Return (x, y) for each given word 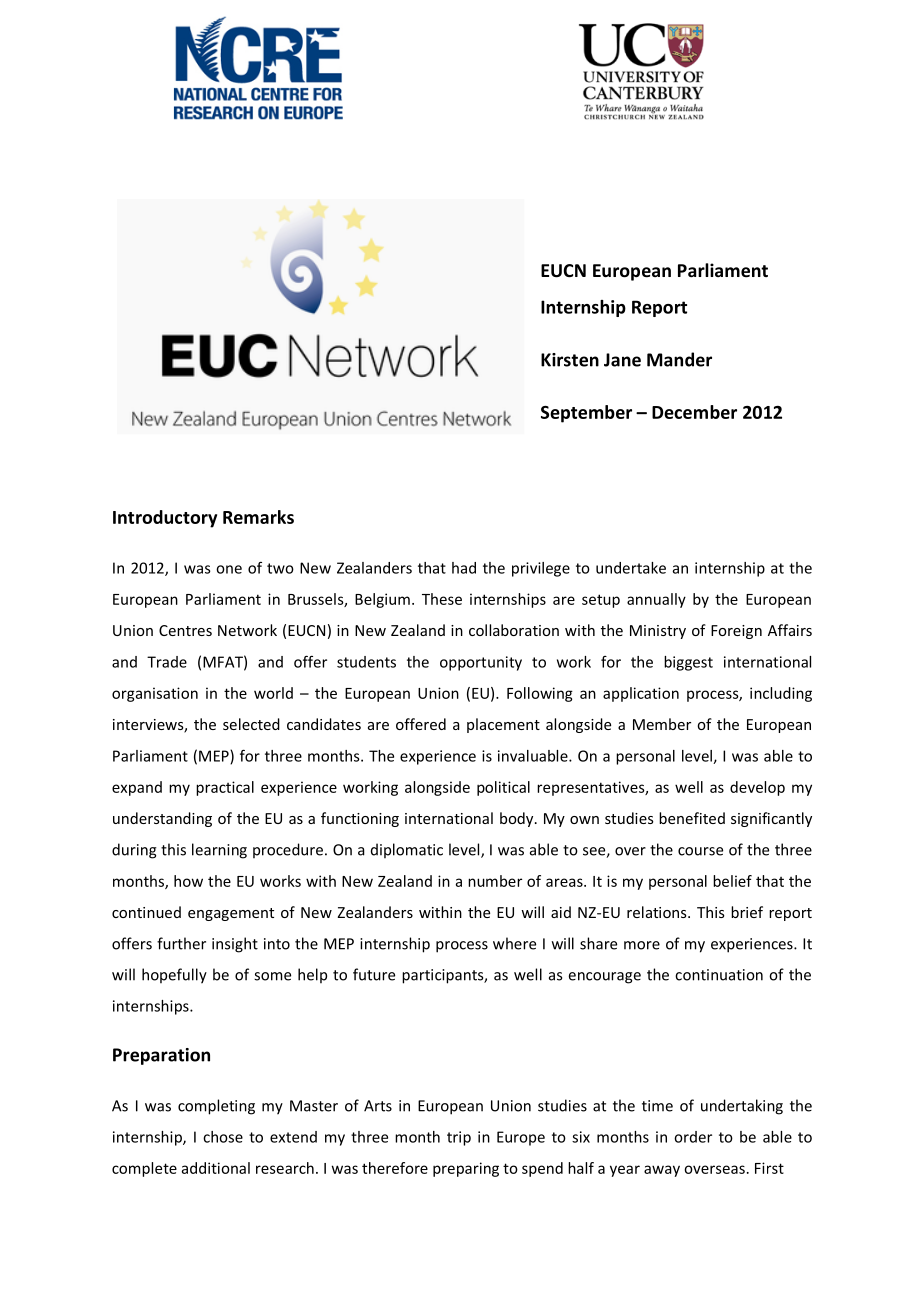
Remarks (258, 517)
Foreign (736, 632)
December (694, 412)
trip (459, 1138)
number (495, 881)
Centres (185, 630)
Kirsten (570, 360)
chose (223, 1137)
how (188, 881)
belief (732, 881)
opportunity (481, 663)
